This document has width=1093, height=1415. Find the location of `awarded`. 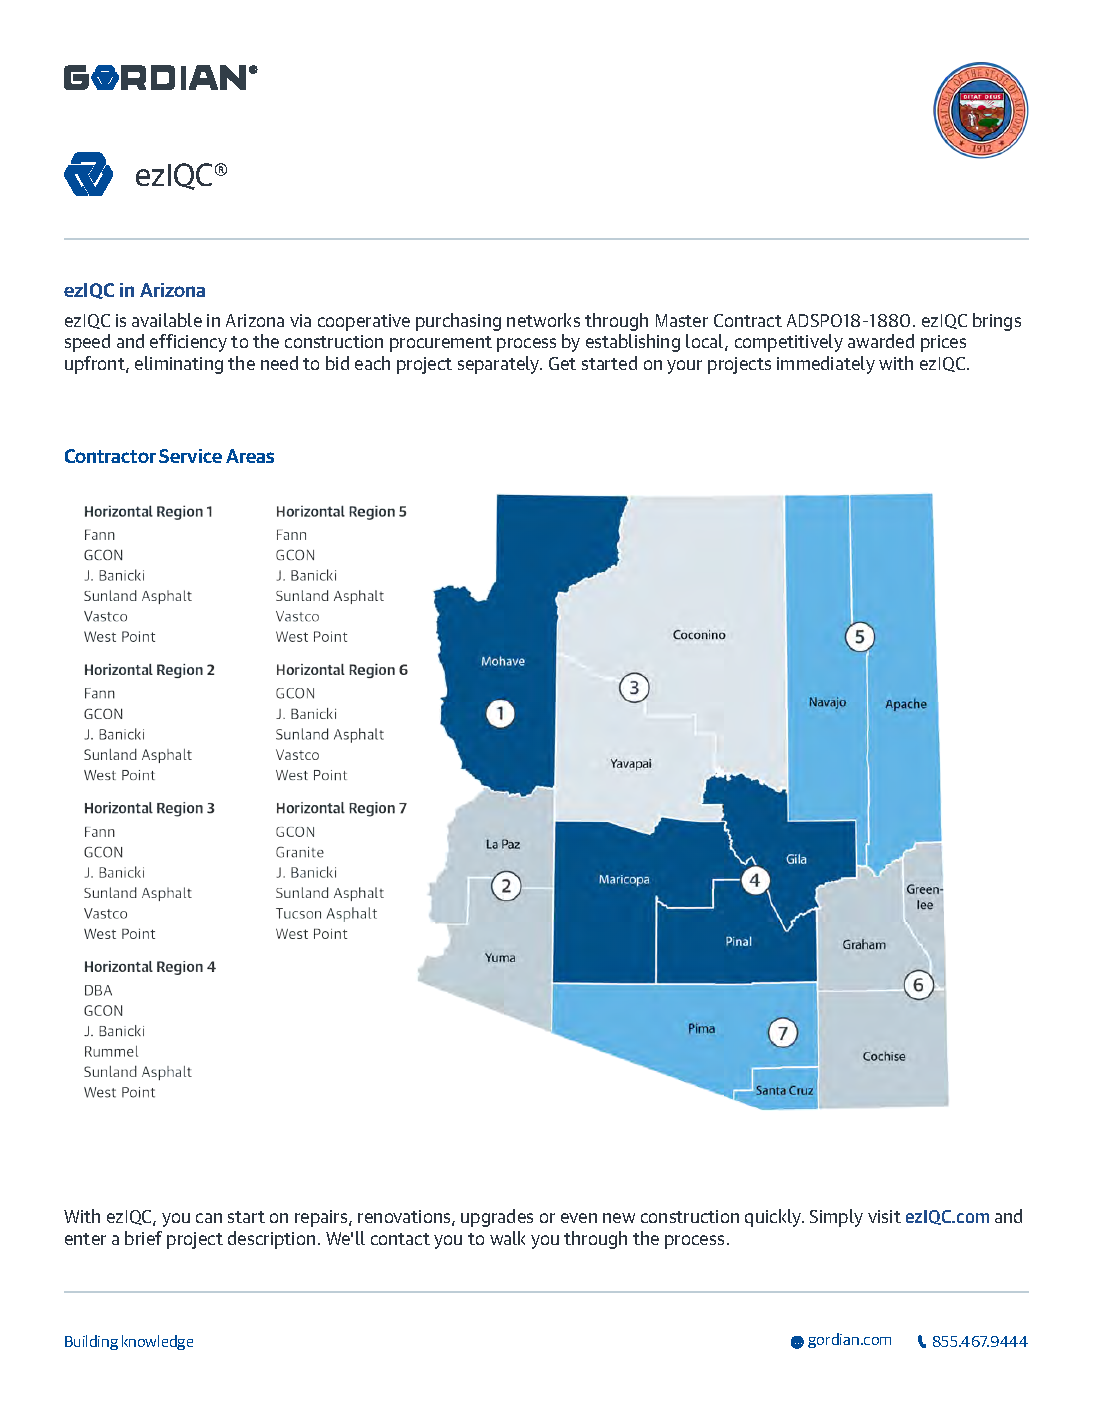

awarded is located at coordinates (881, 341).
